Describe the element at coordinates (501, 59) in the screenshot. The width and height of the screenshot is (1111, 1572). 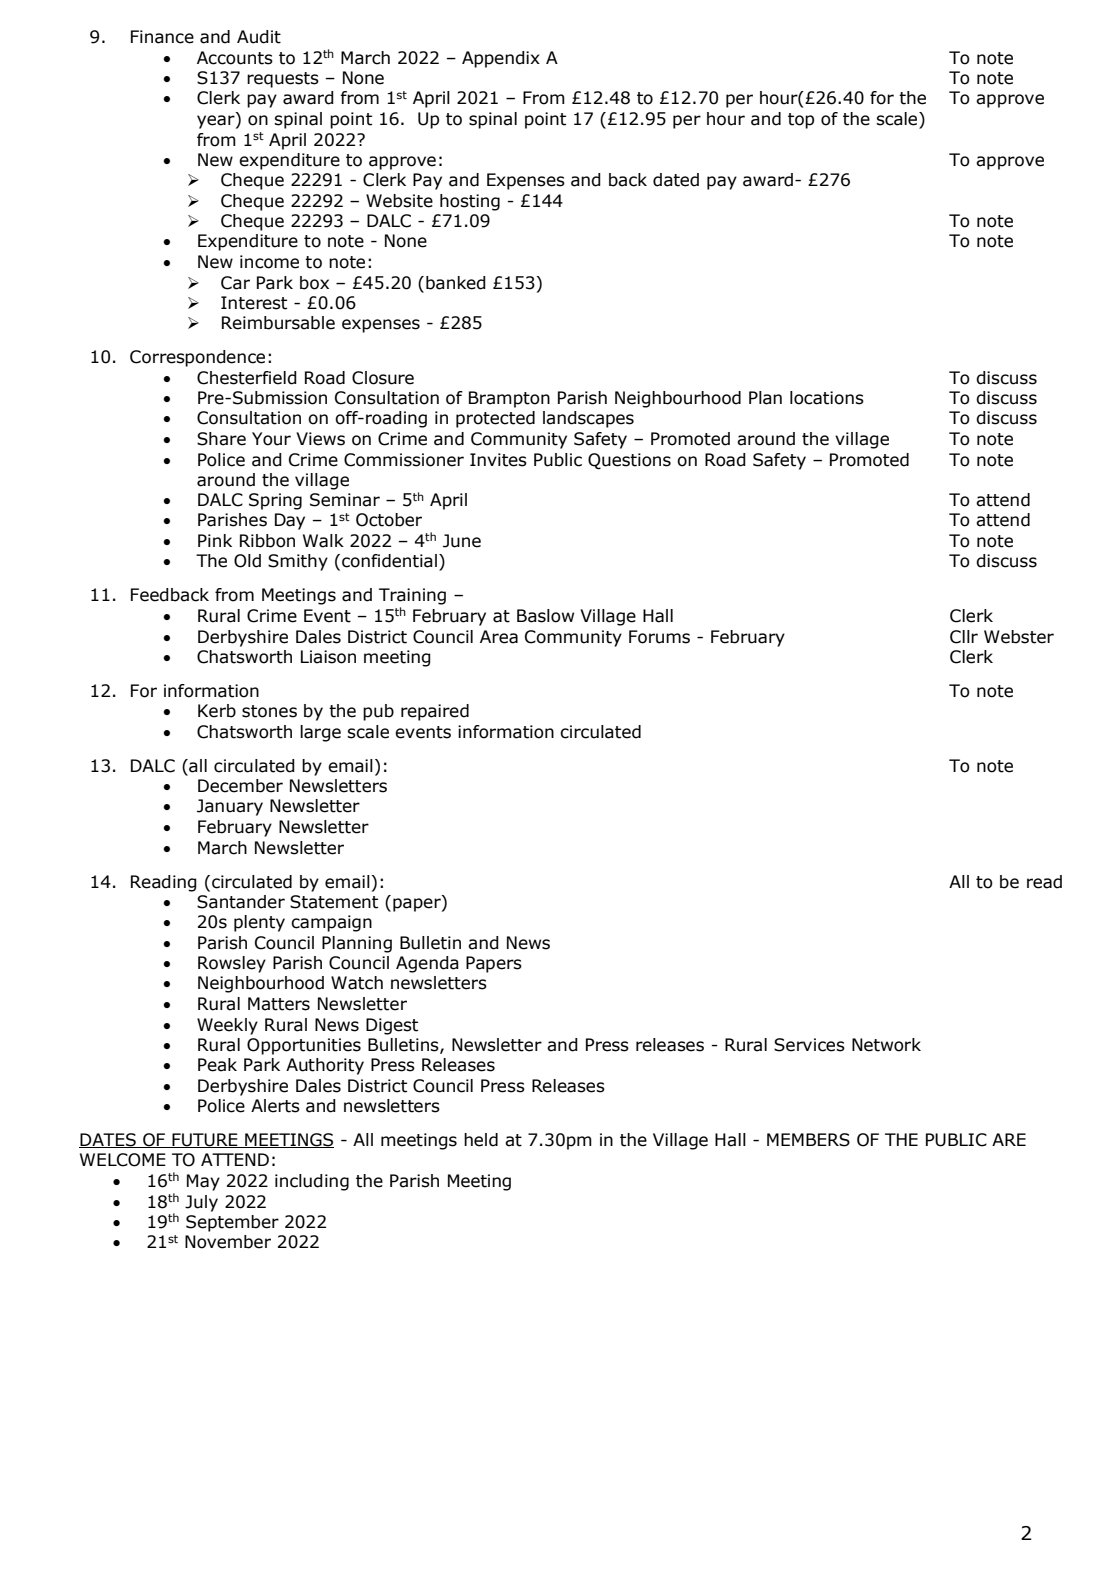
I see `Appendix` at that location.
